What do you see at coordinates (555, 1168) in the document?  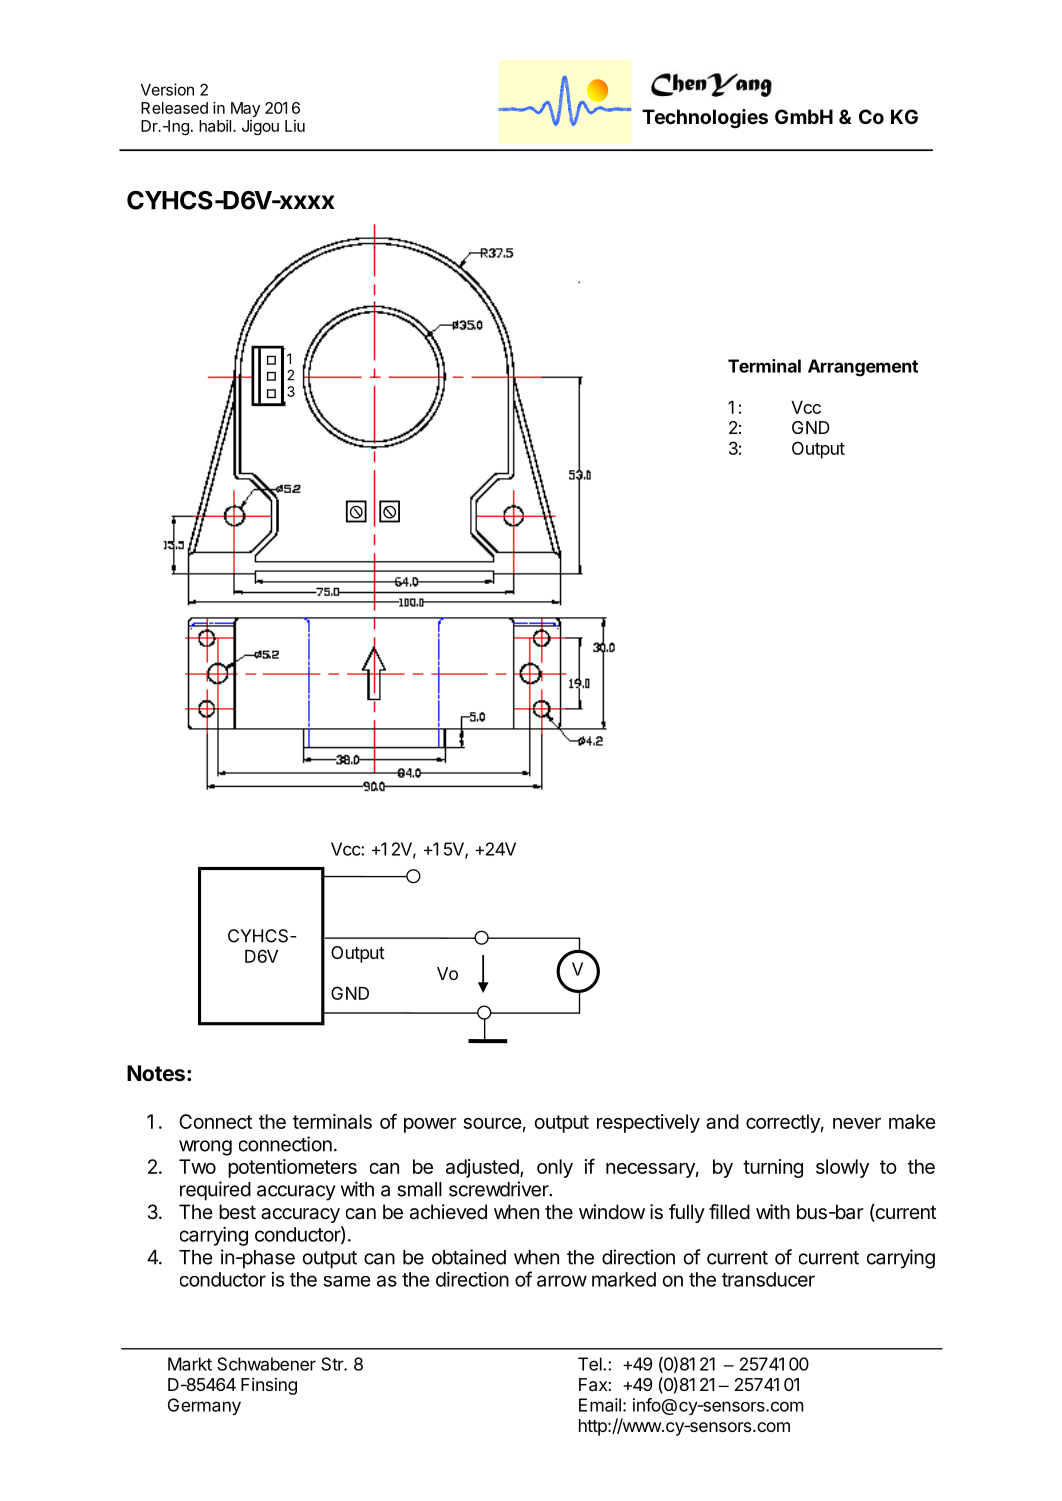 I see `only` at bounding box center [555, 1168].
